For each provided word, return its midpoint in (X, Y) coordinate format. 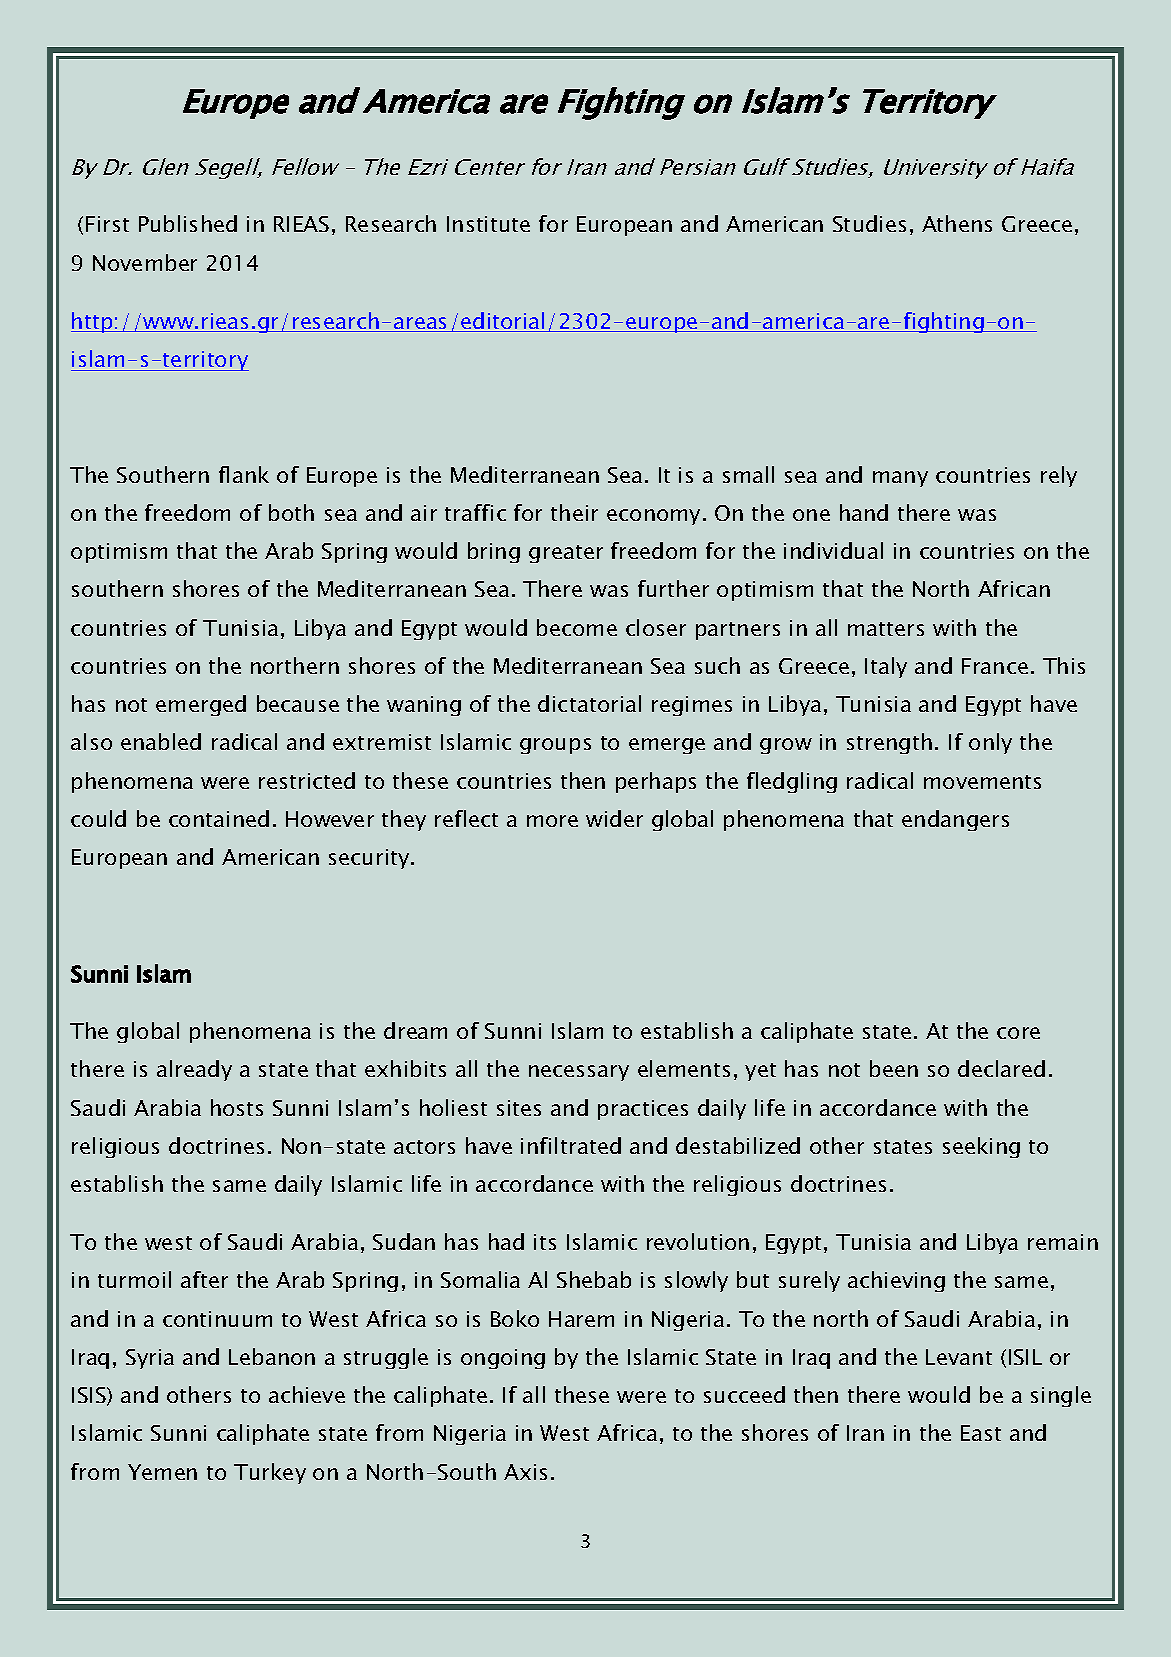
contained (219, 818)
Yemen (162, 1472)
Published (188, 223)
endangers (955, 820)
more (552, 821)
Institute (488, 224)
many (900, 479)
